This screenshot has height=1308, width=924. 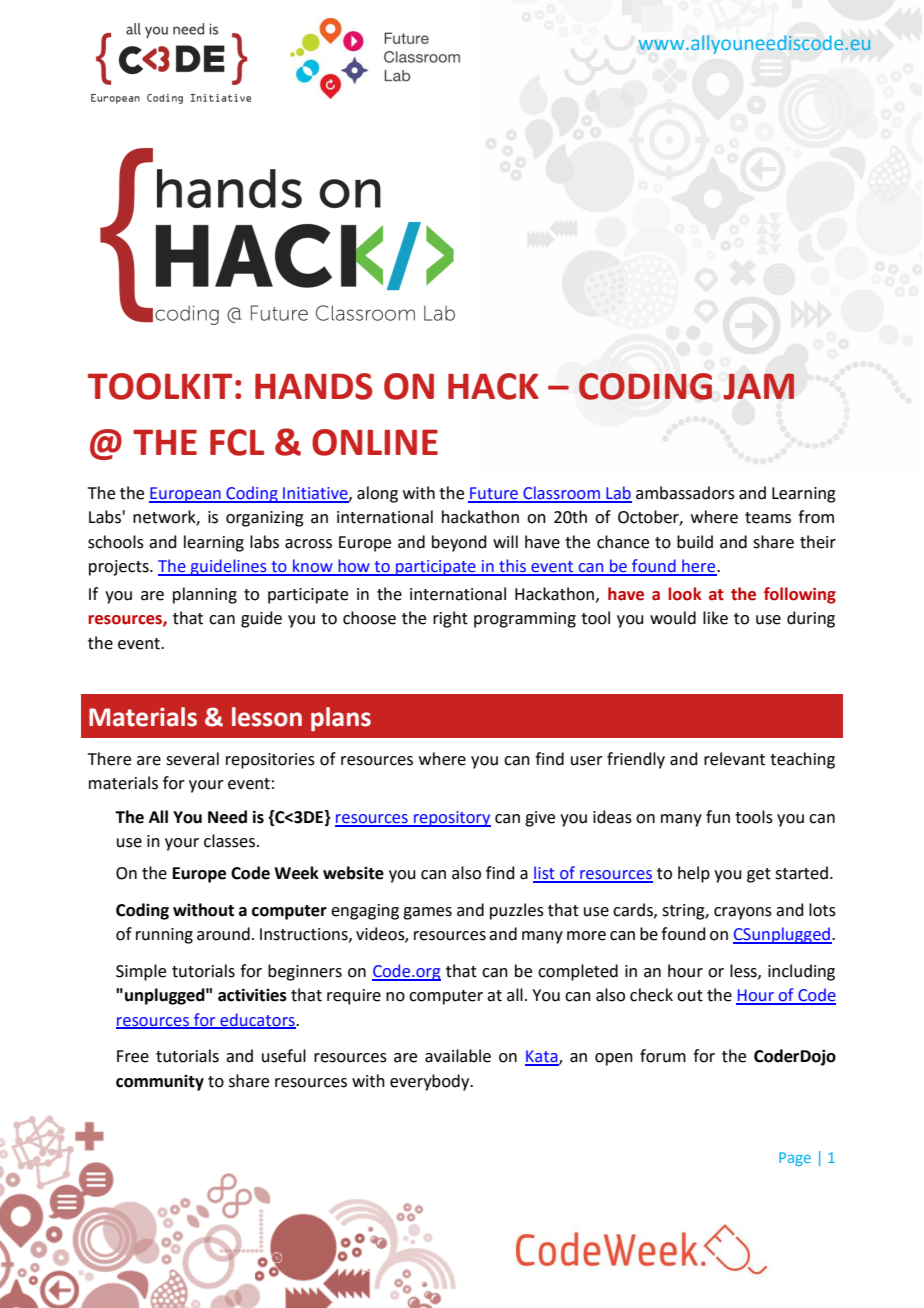 What do you see at coordinates (375, 442) in the screenshot?
I see `ONLINE` at bounding box center [375, 442].
